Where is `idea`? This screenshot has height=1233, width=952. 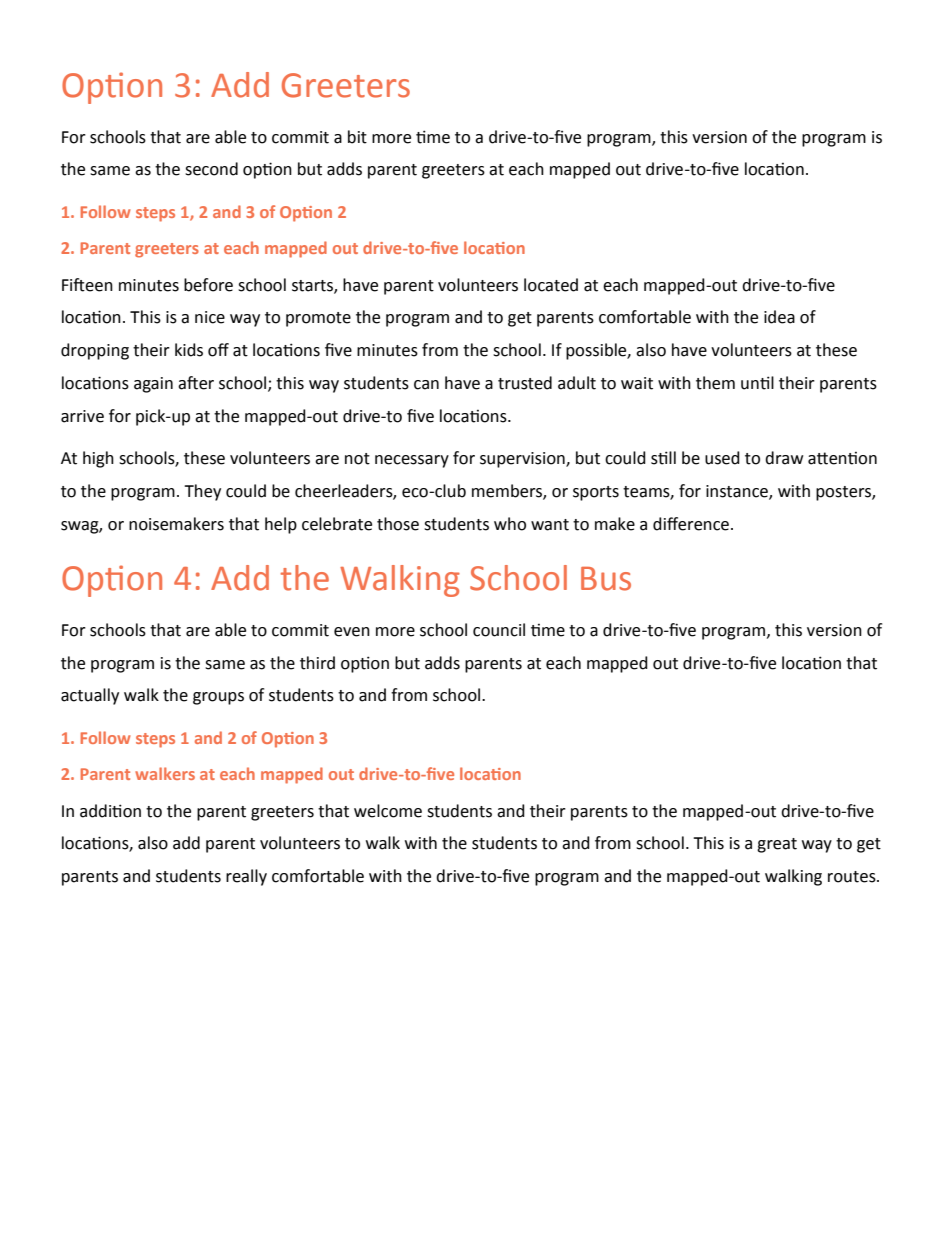
idea is located at coordinates (779, 317).
